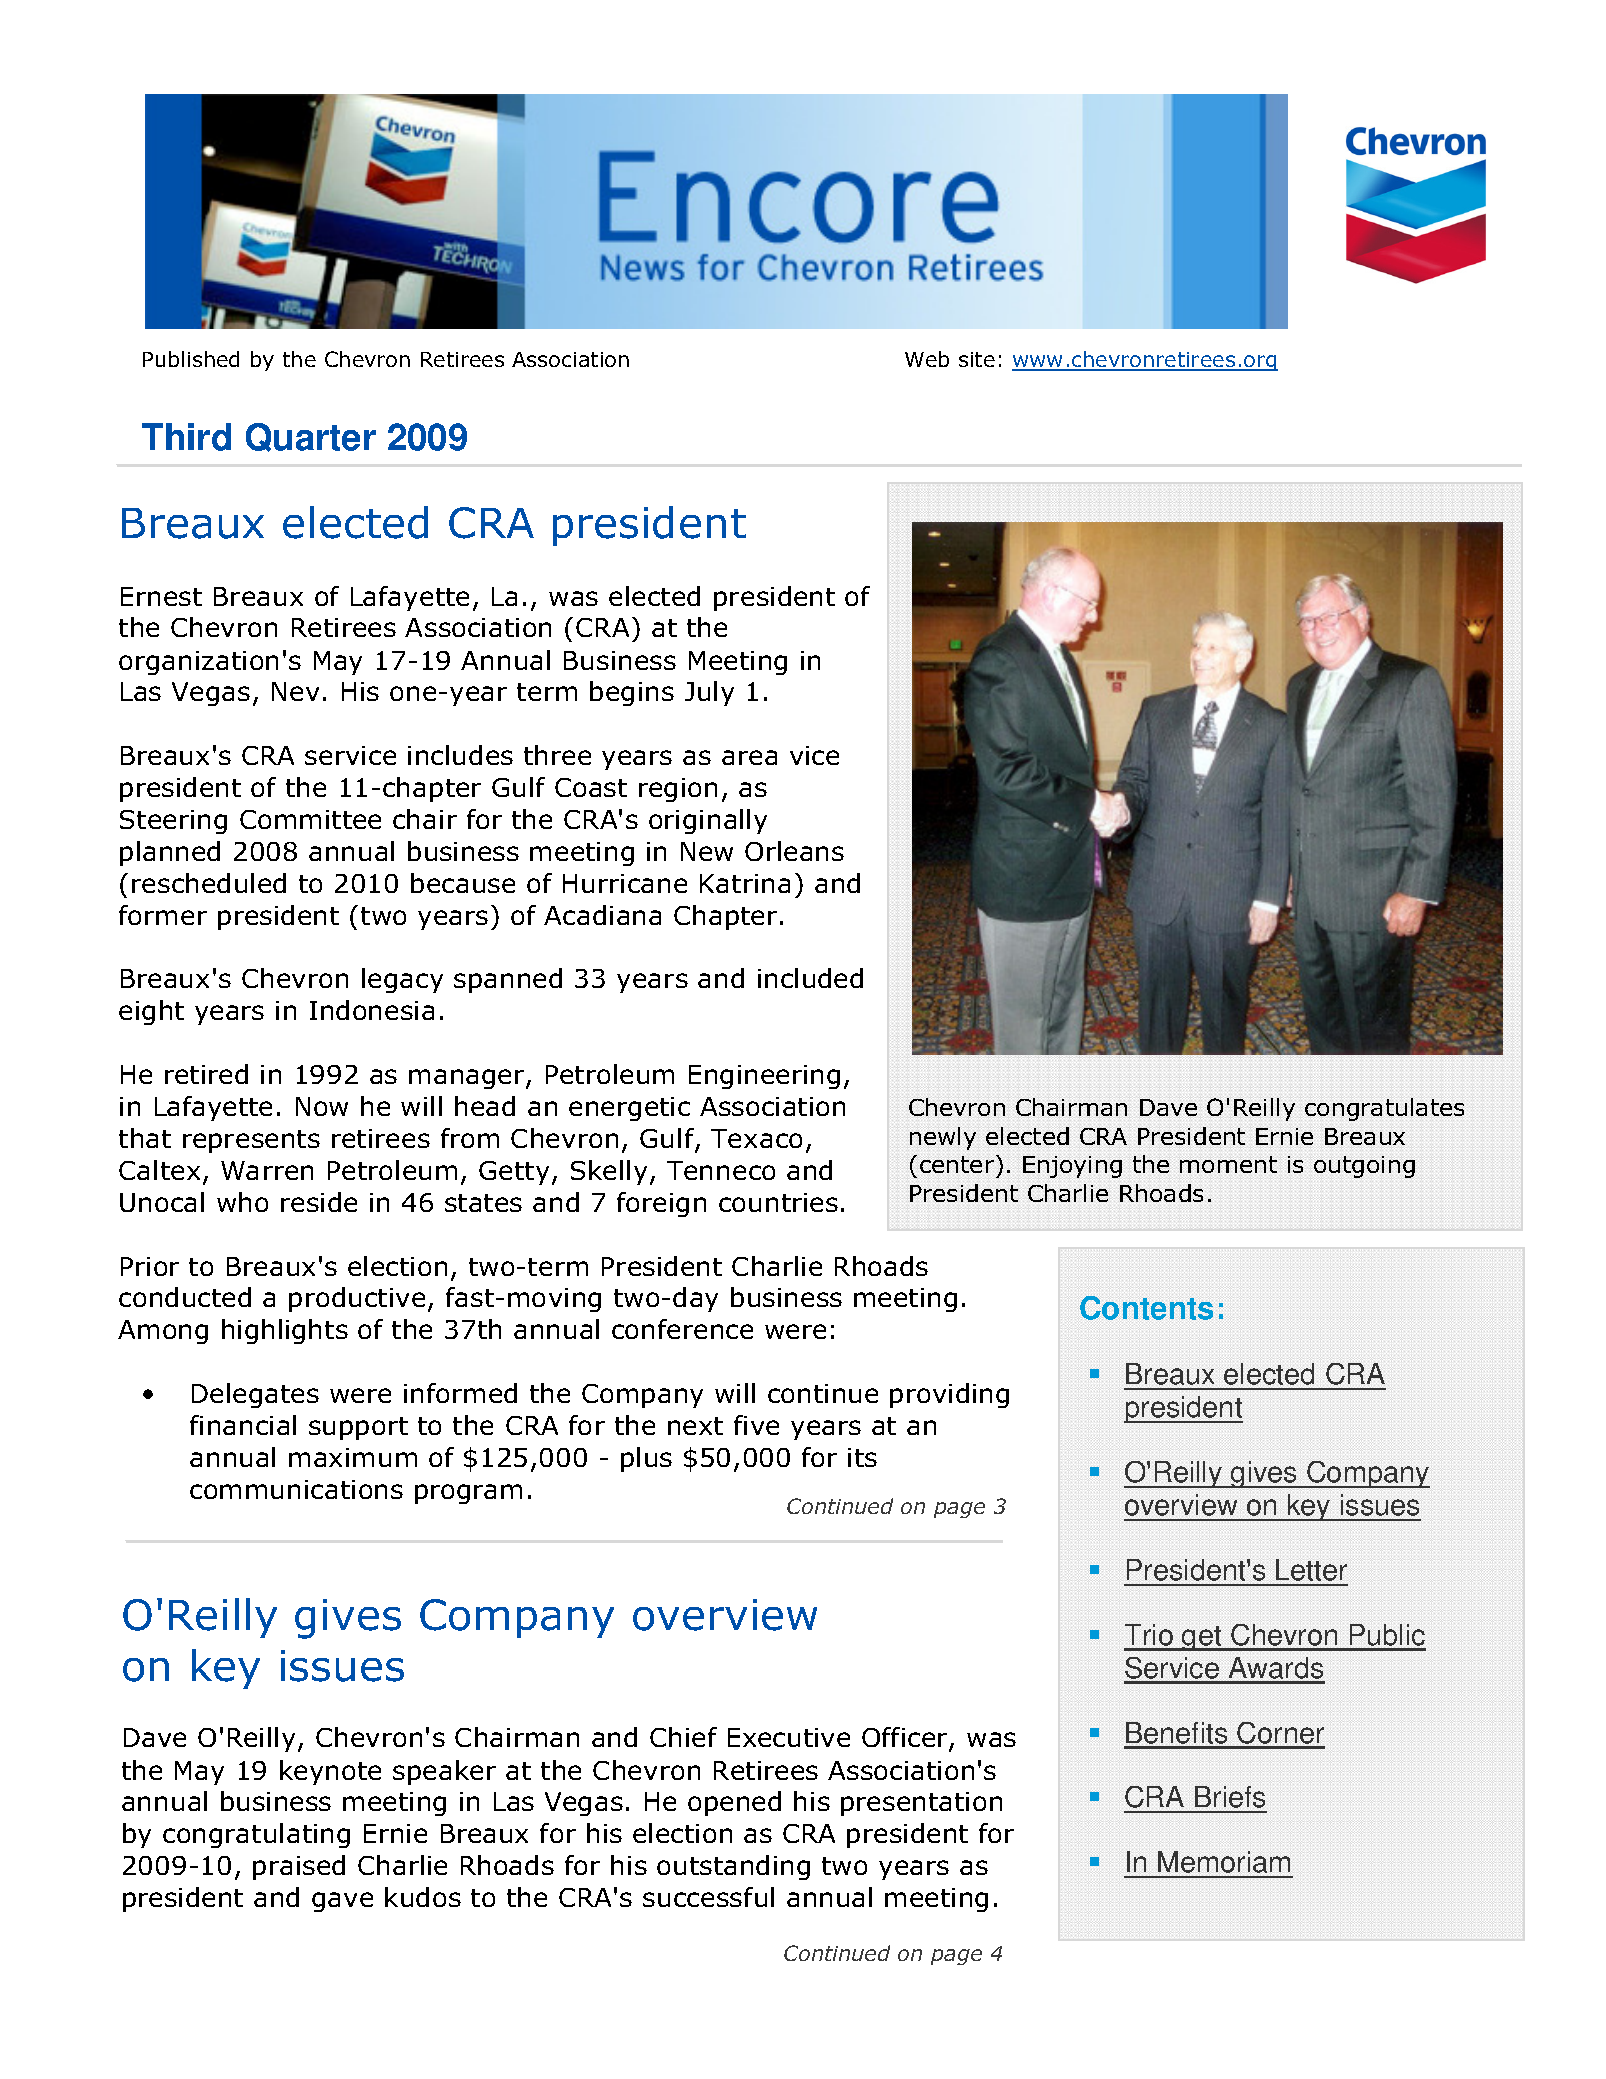 This document has height=2079, width=1606. I want to click on Delegates, so click(255, 1395).
